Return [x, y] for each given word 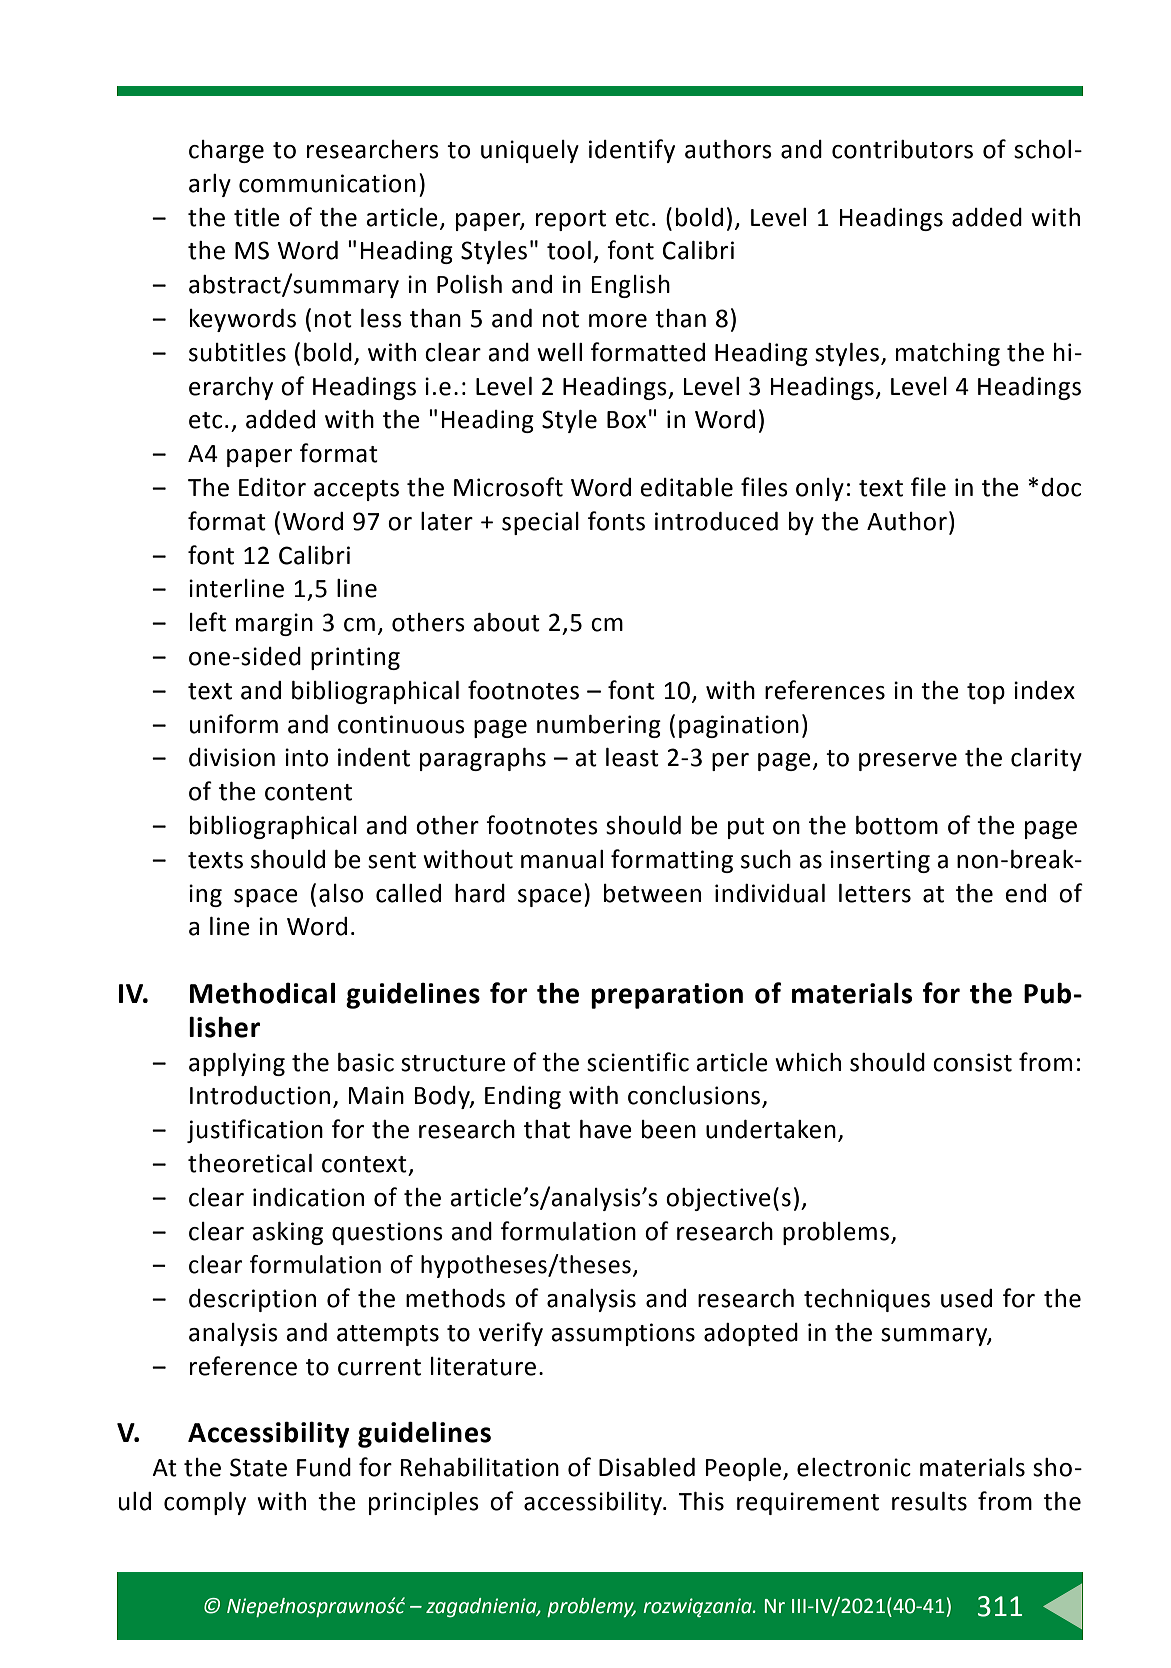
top [986, 693]
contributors [902, 149]
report [571, 220]
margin [274, 624]
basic [366, 1062]
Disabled [647, 1467]
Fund [324, 1467]
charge [226, 151]
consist [972, 1062]
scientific [638, 1062]
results [929, 1501]
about [506, 622]
